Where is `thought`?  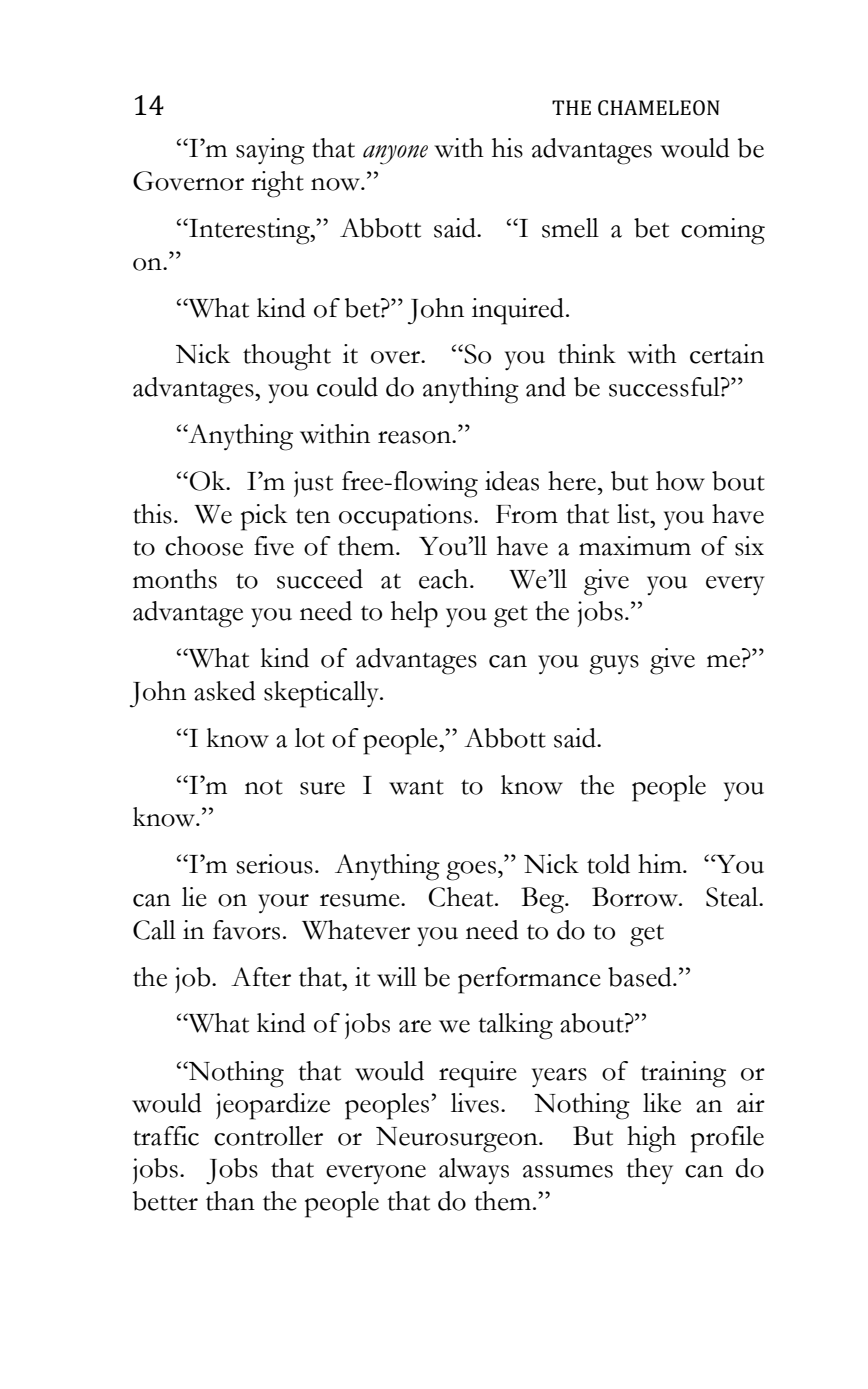 thought is located at coordinates (287, 357).
